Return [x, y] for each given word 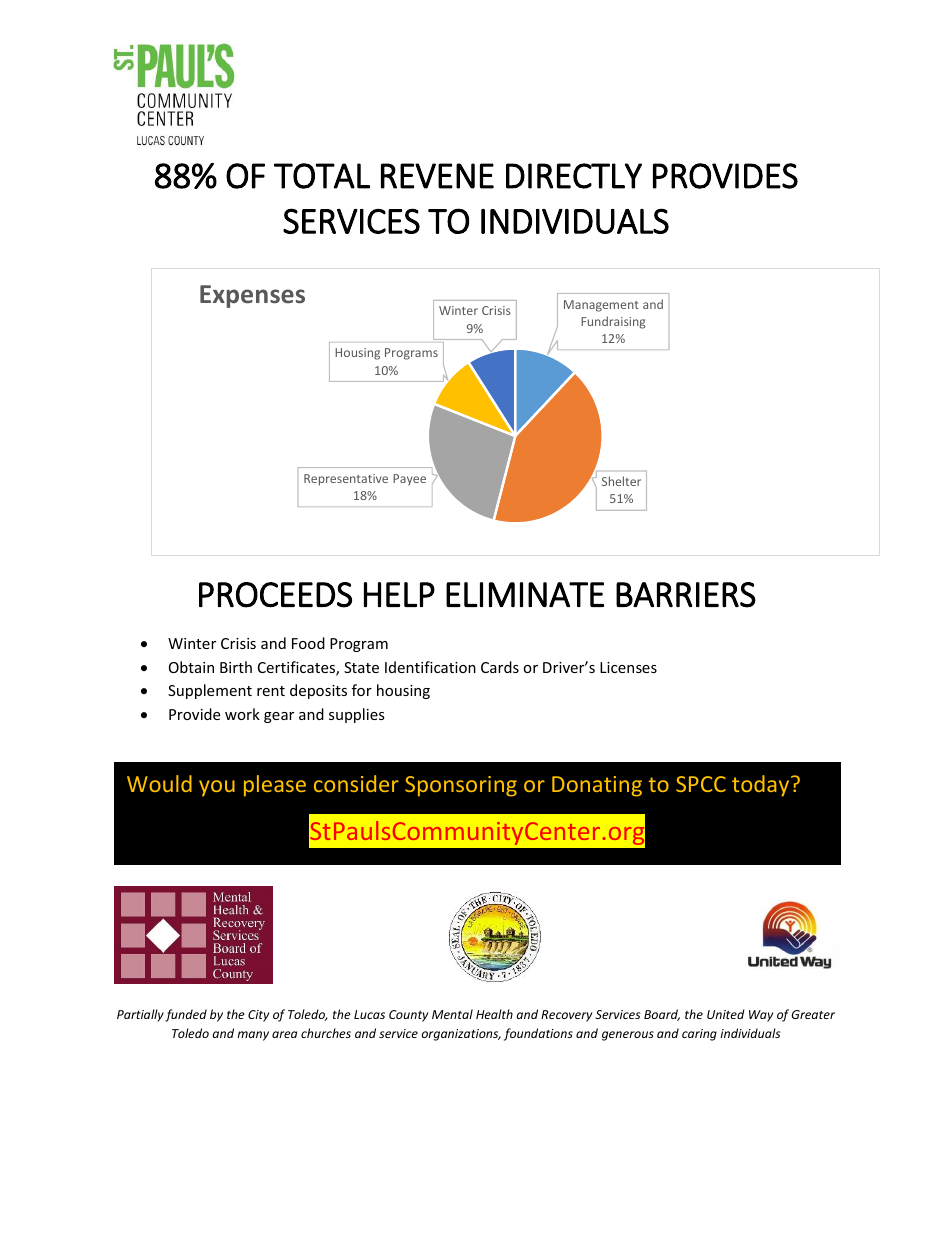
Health [494, 1014]
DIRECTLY [574, 176]
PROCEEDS [275, 595]
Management [601, 306]
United [726, 1014]
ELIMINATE [525, 594]
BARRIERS [686, 595]
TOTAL [322, 176]
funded [186, 1015]
